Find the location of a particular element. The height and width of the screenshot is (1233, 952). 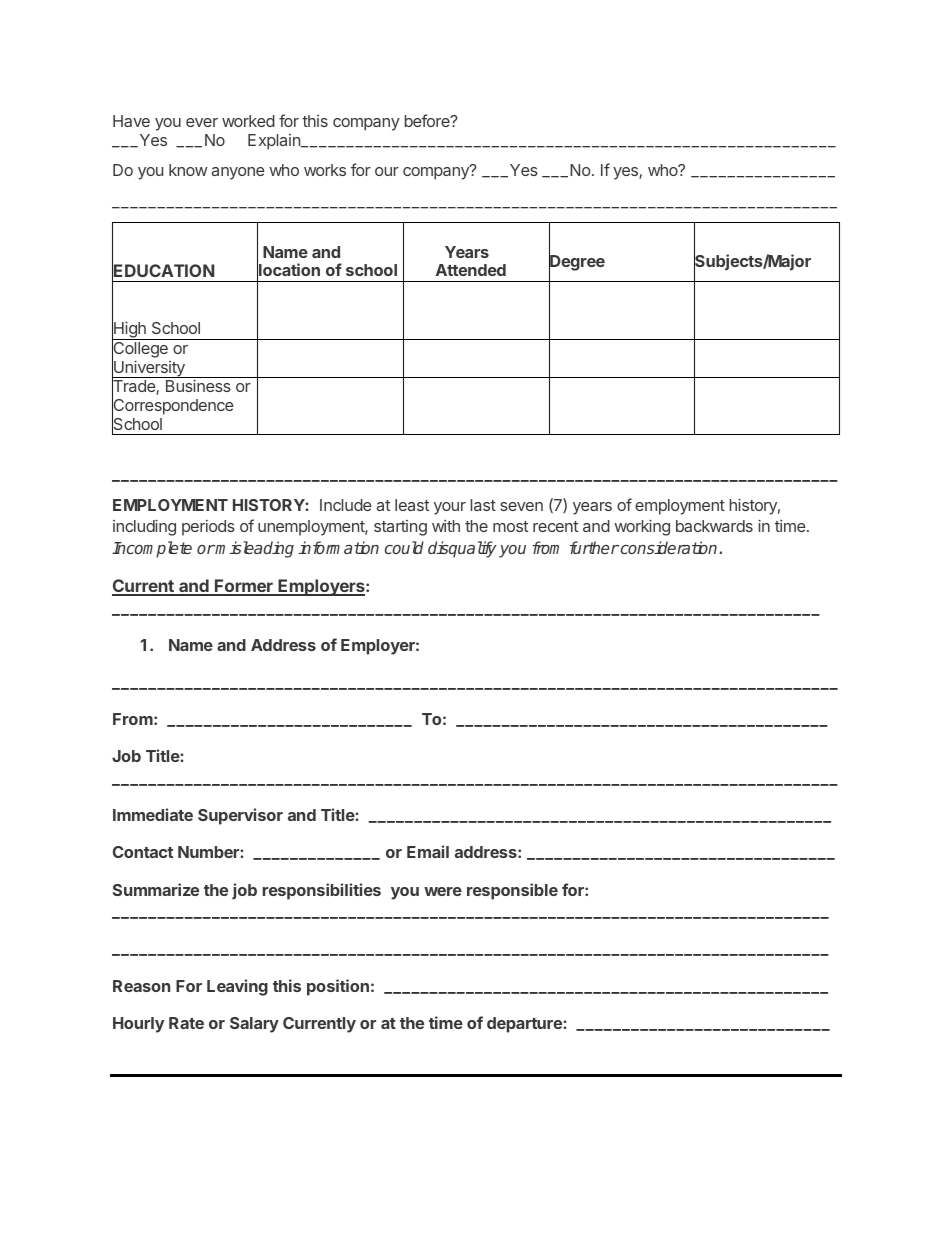

Rate is located at coordinates (186, 1023).
